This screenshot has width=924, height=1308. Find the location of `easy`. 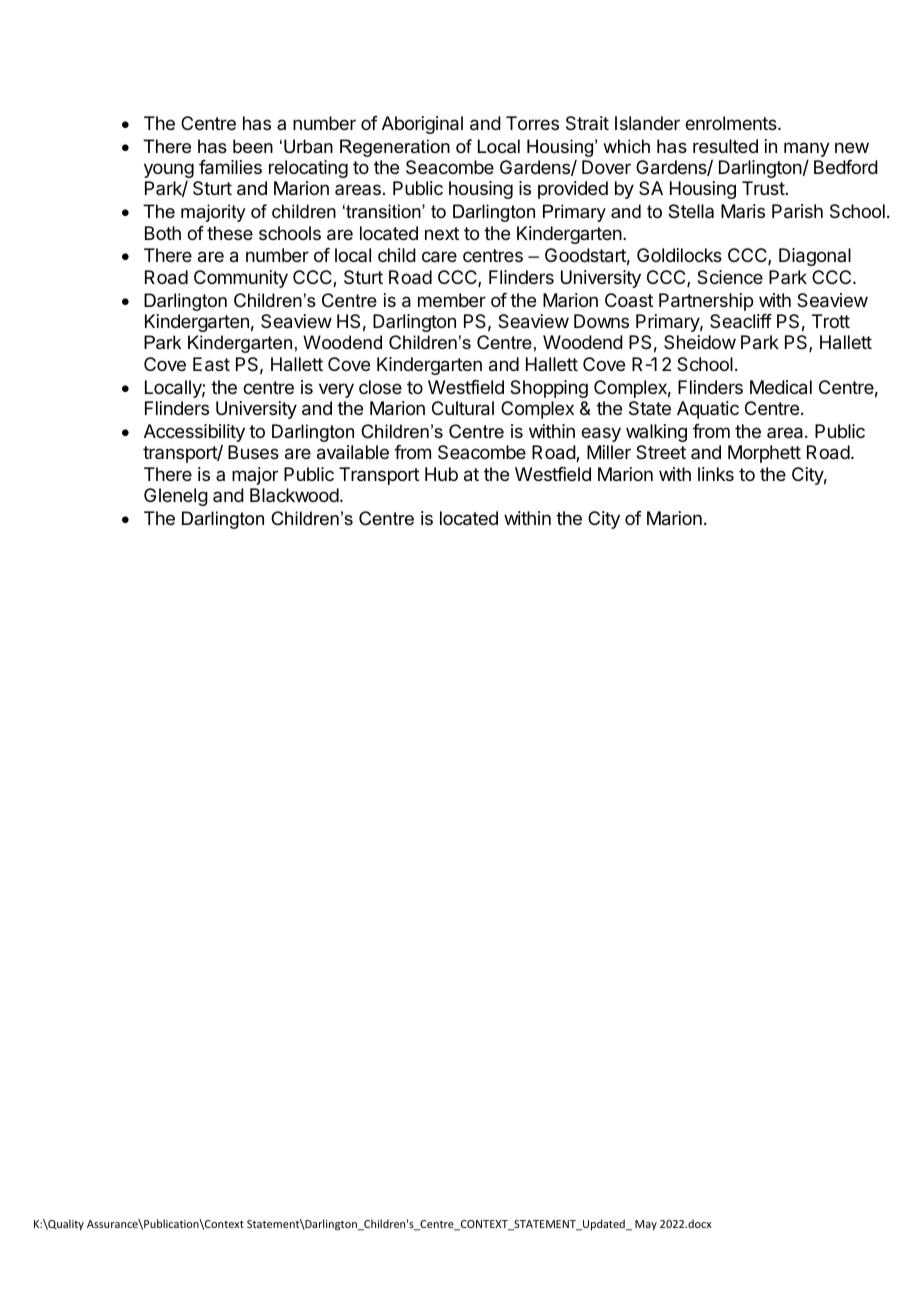

easy is located at coordinates (601, 434).
